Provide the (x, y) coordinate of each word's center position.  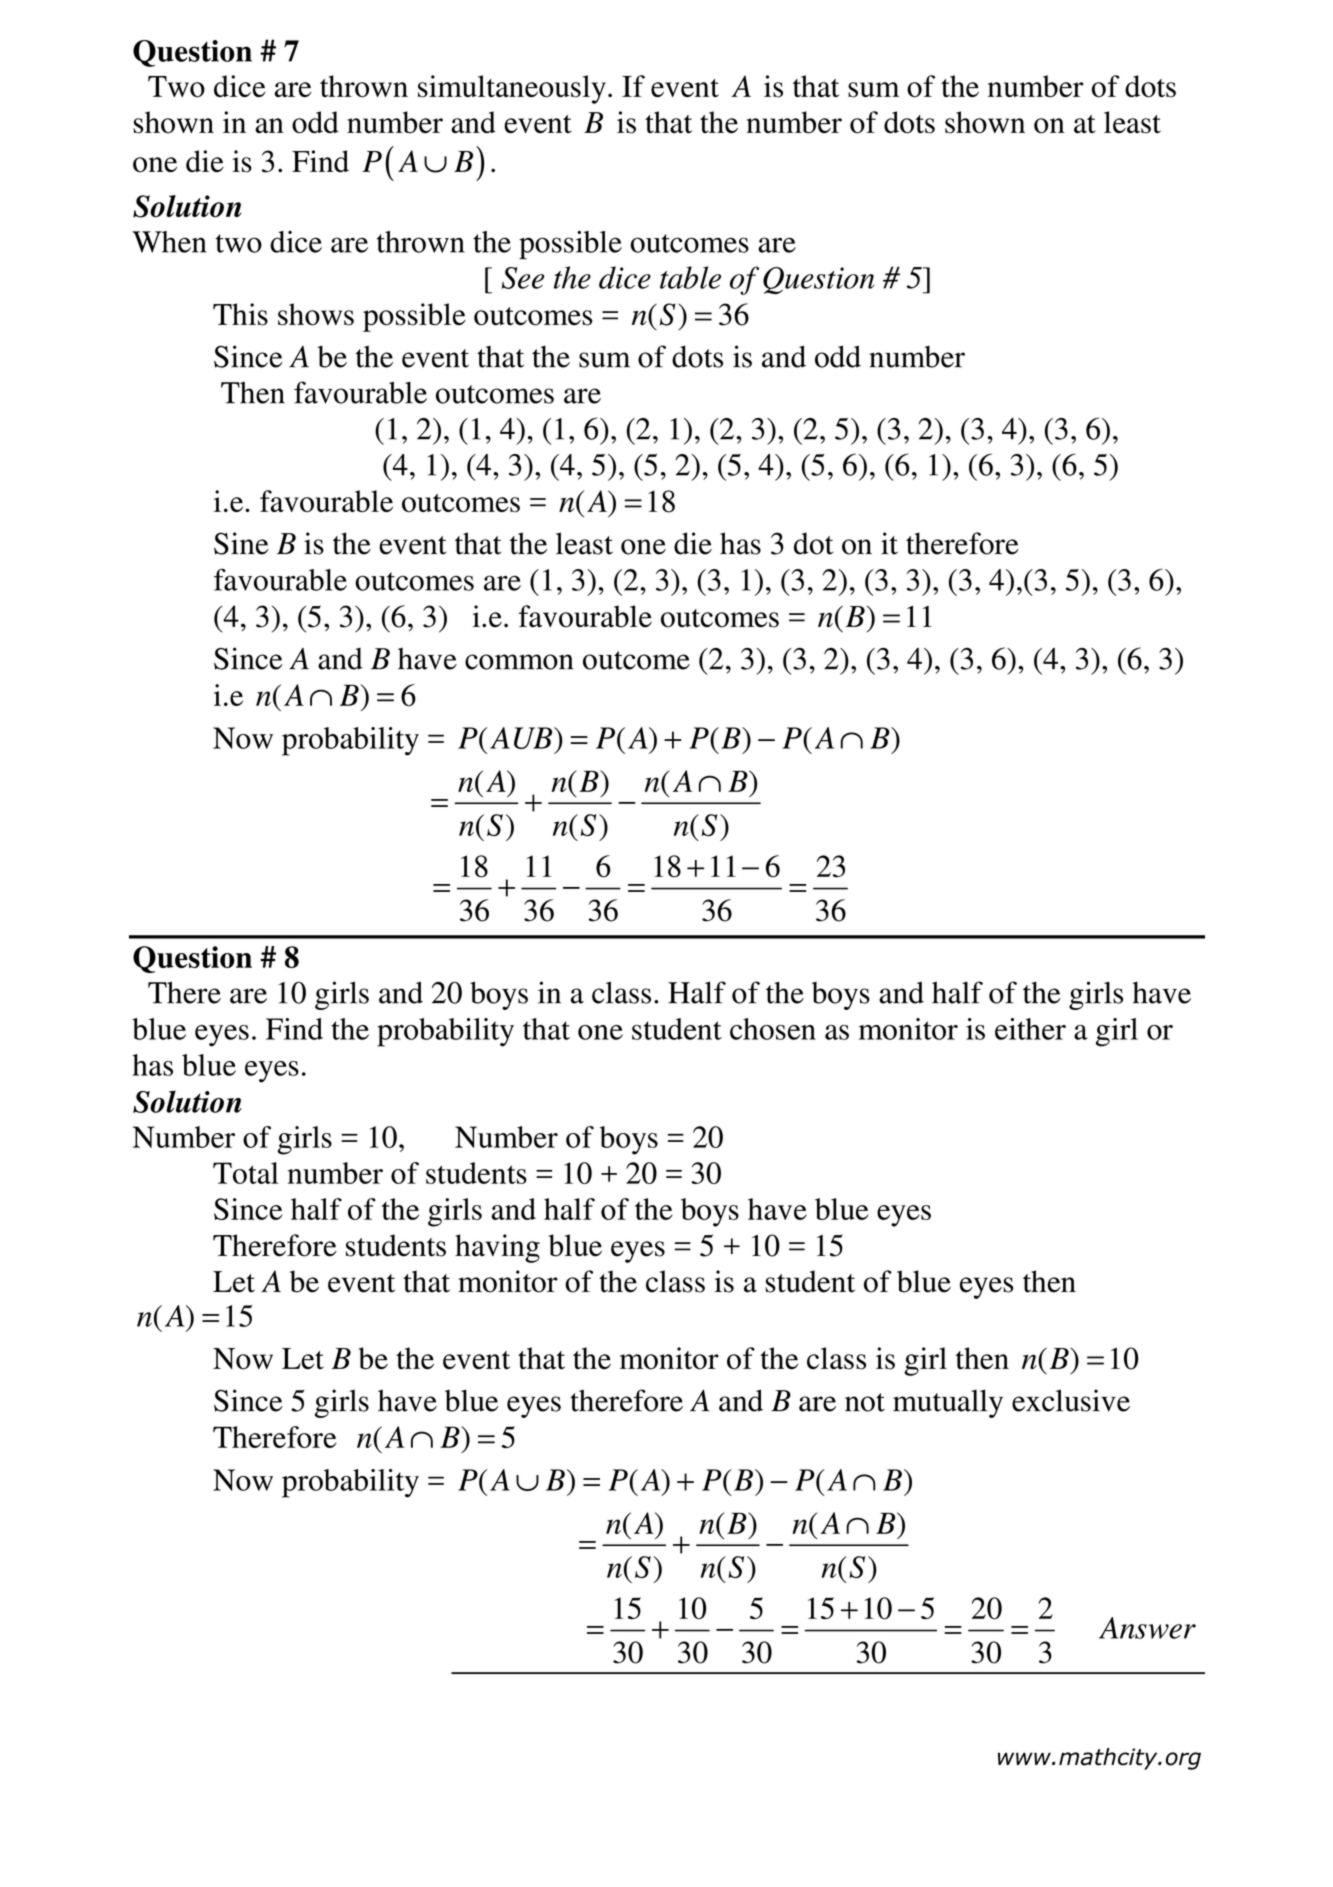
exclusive (1071, 1400)
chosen (773, 1029)
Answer (1147, 1628)
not (865, 1402)
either (1030, 1029)
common (519, 662)
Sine (241, 543)
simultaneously (512, 89)
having (497, 1248)
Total (246, 1173)
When (169, 242)
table (690, 277)
